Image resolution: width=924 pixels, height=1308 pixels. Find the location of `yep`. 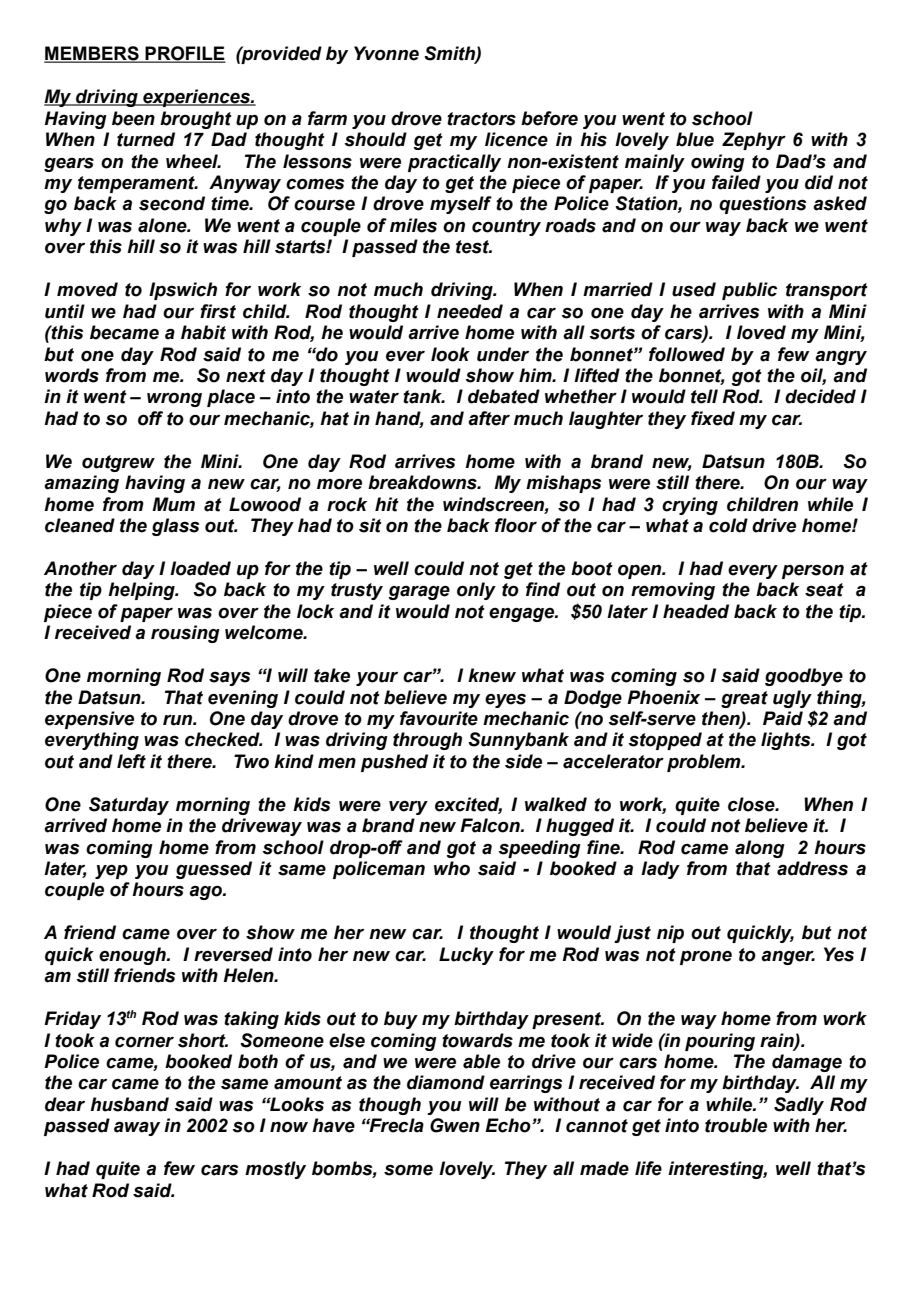

yep is located at coordinates (111, 872).
